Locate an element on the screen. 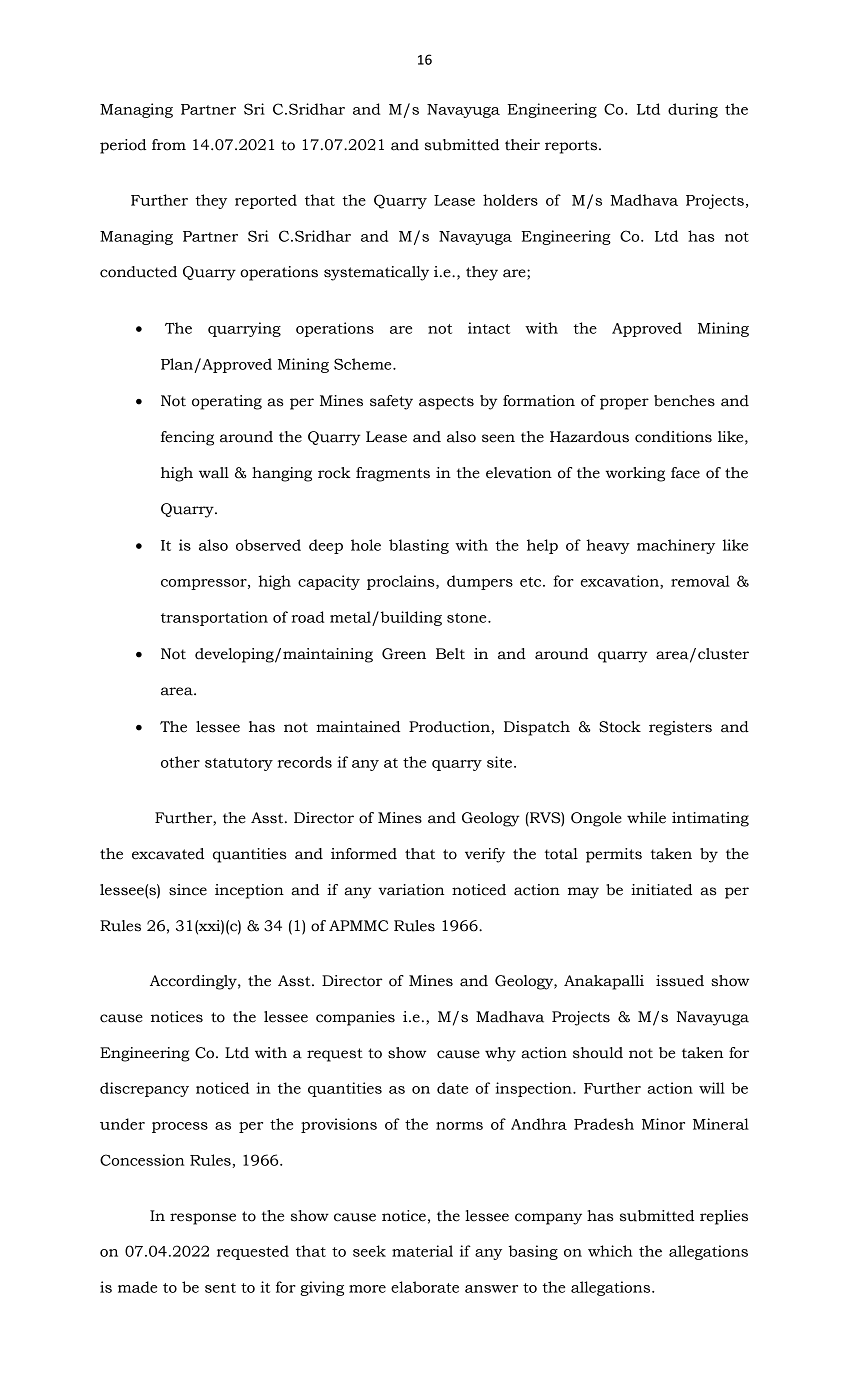  response is located at coordinates (203, 1219).
